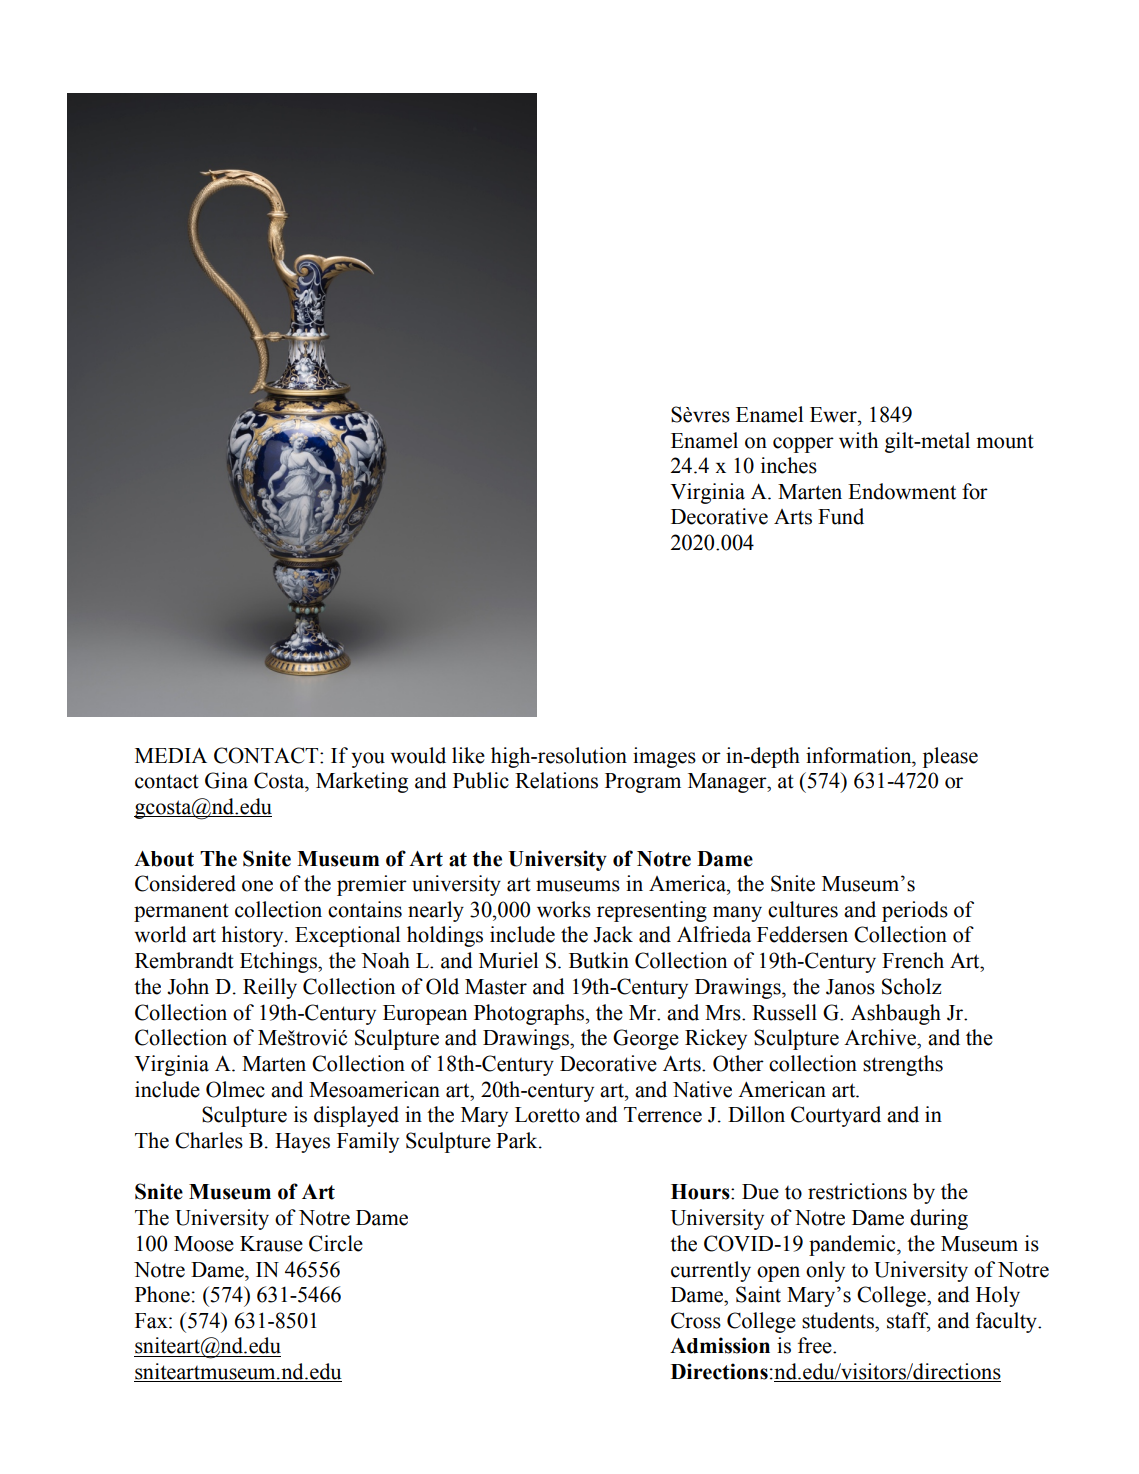  I want to click on staff, so click(909, 1321).
